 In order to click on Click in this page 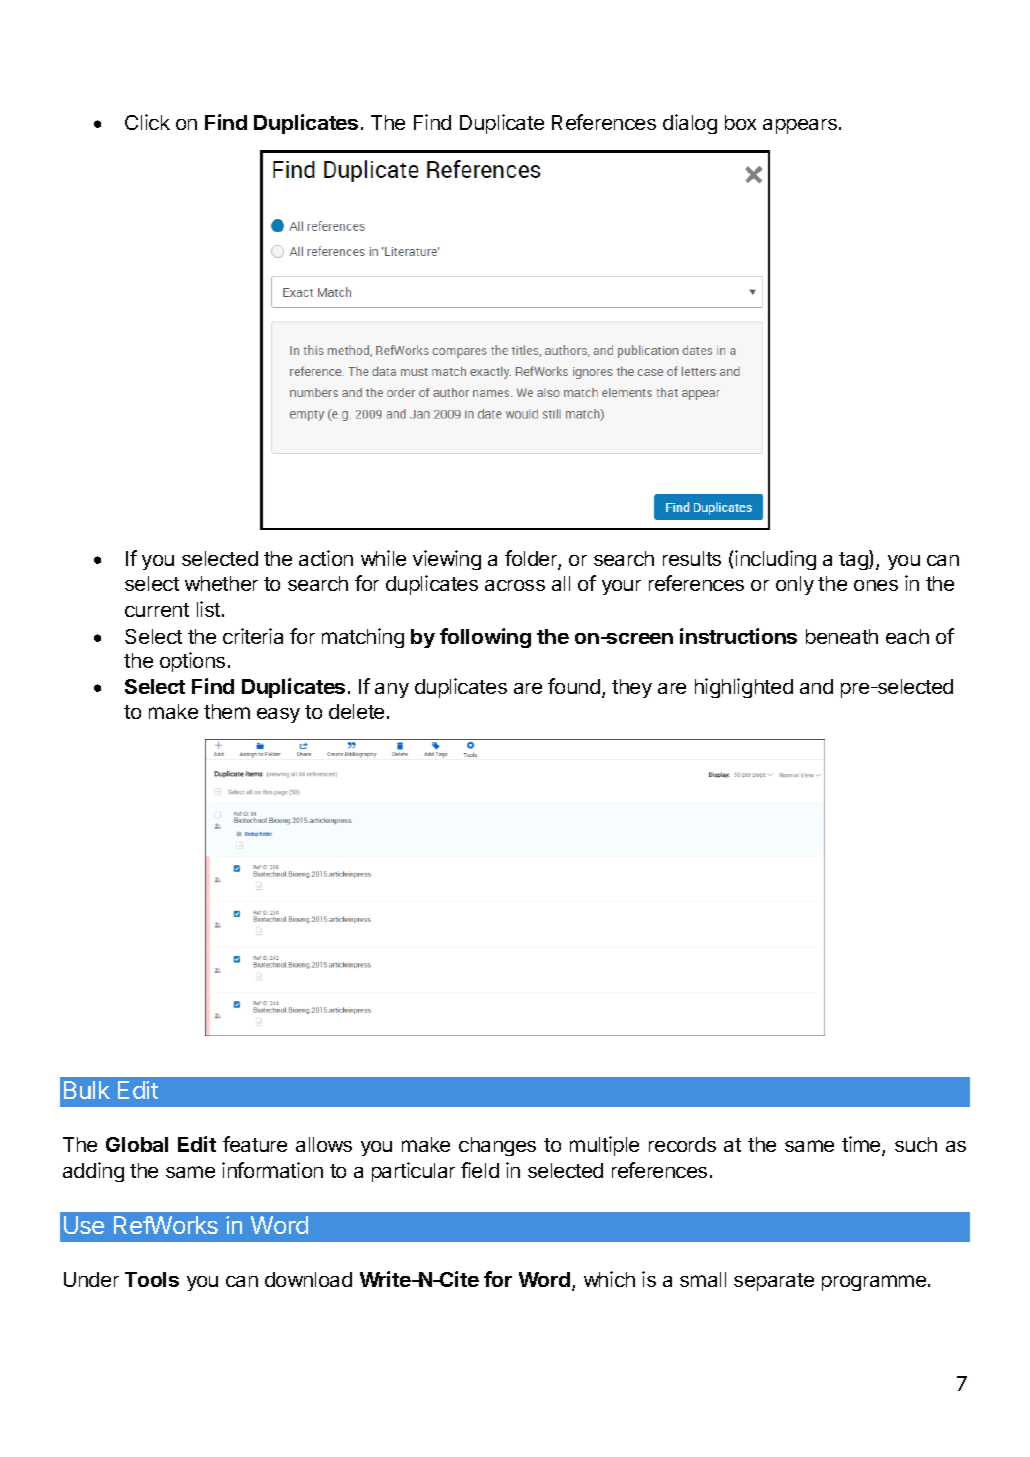, I will do `click(147, 122)`.
